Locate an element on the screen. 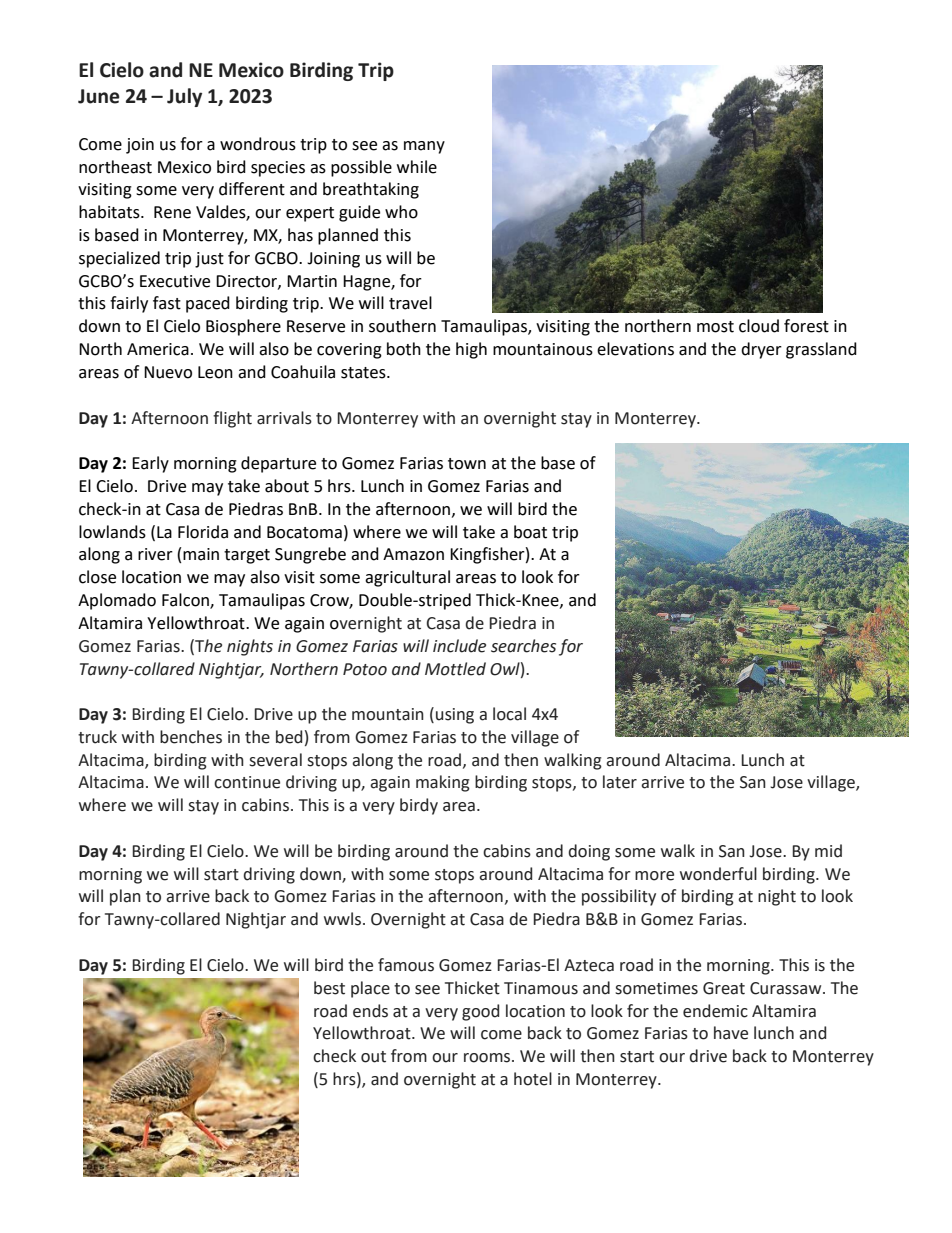  rooms is located at coordinates (488, 1058).
